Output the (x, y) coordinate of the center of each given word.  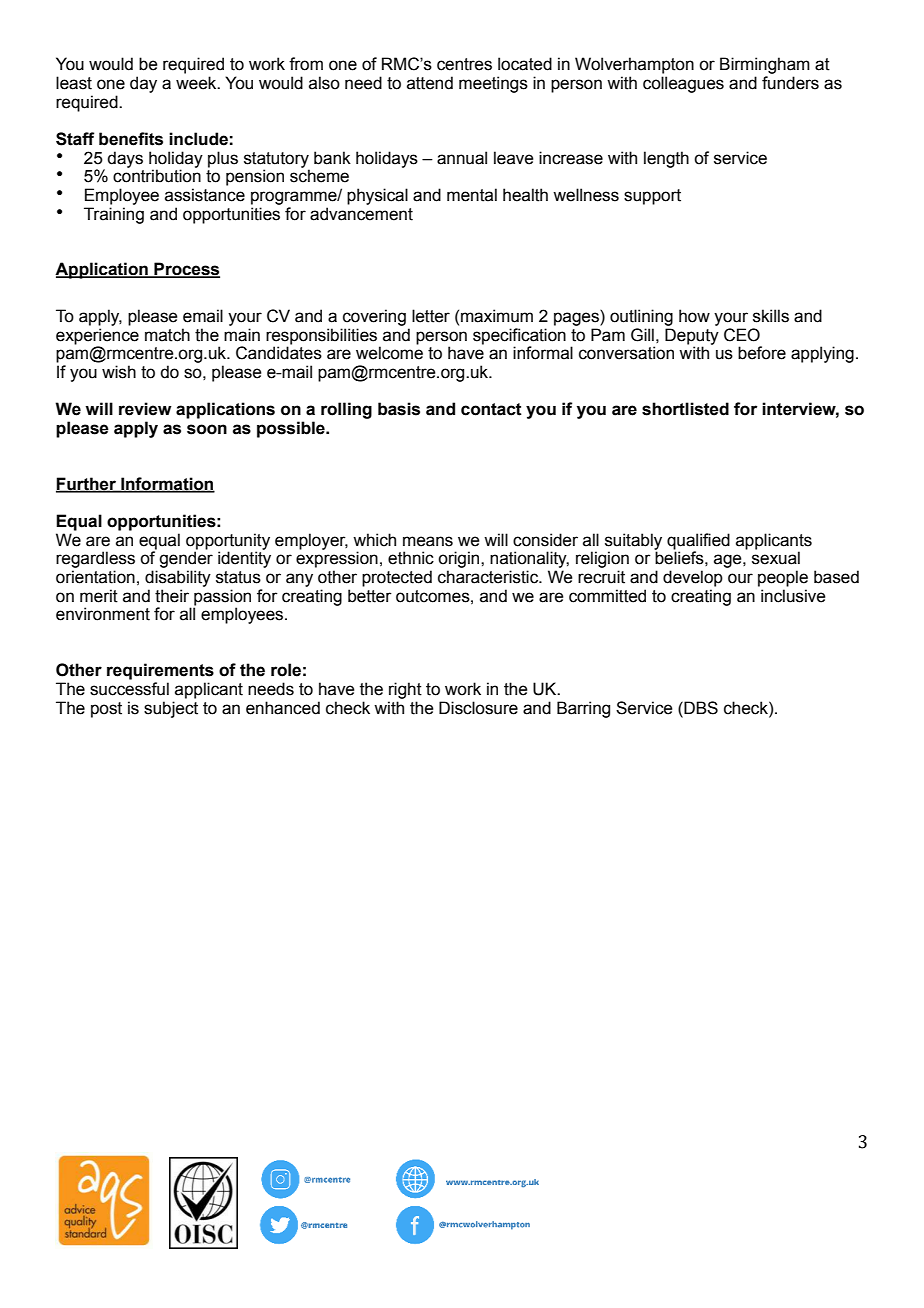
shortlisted (685, 409)
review (145, 409)
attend (430, 83)
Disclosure (478, 708)
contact (491, 409)
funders (790, 83)
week (197, 83)
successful (129, 689)
